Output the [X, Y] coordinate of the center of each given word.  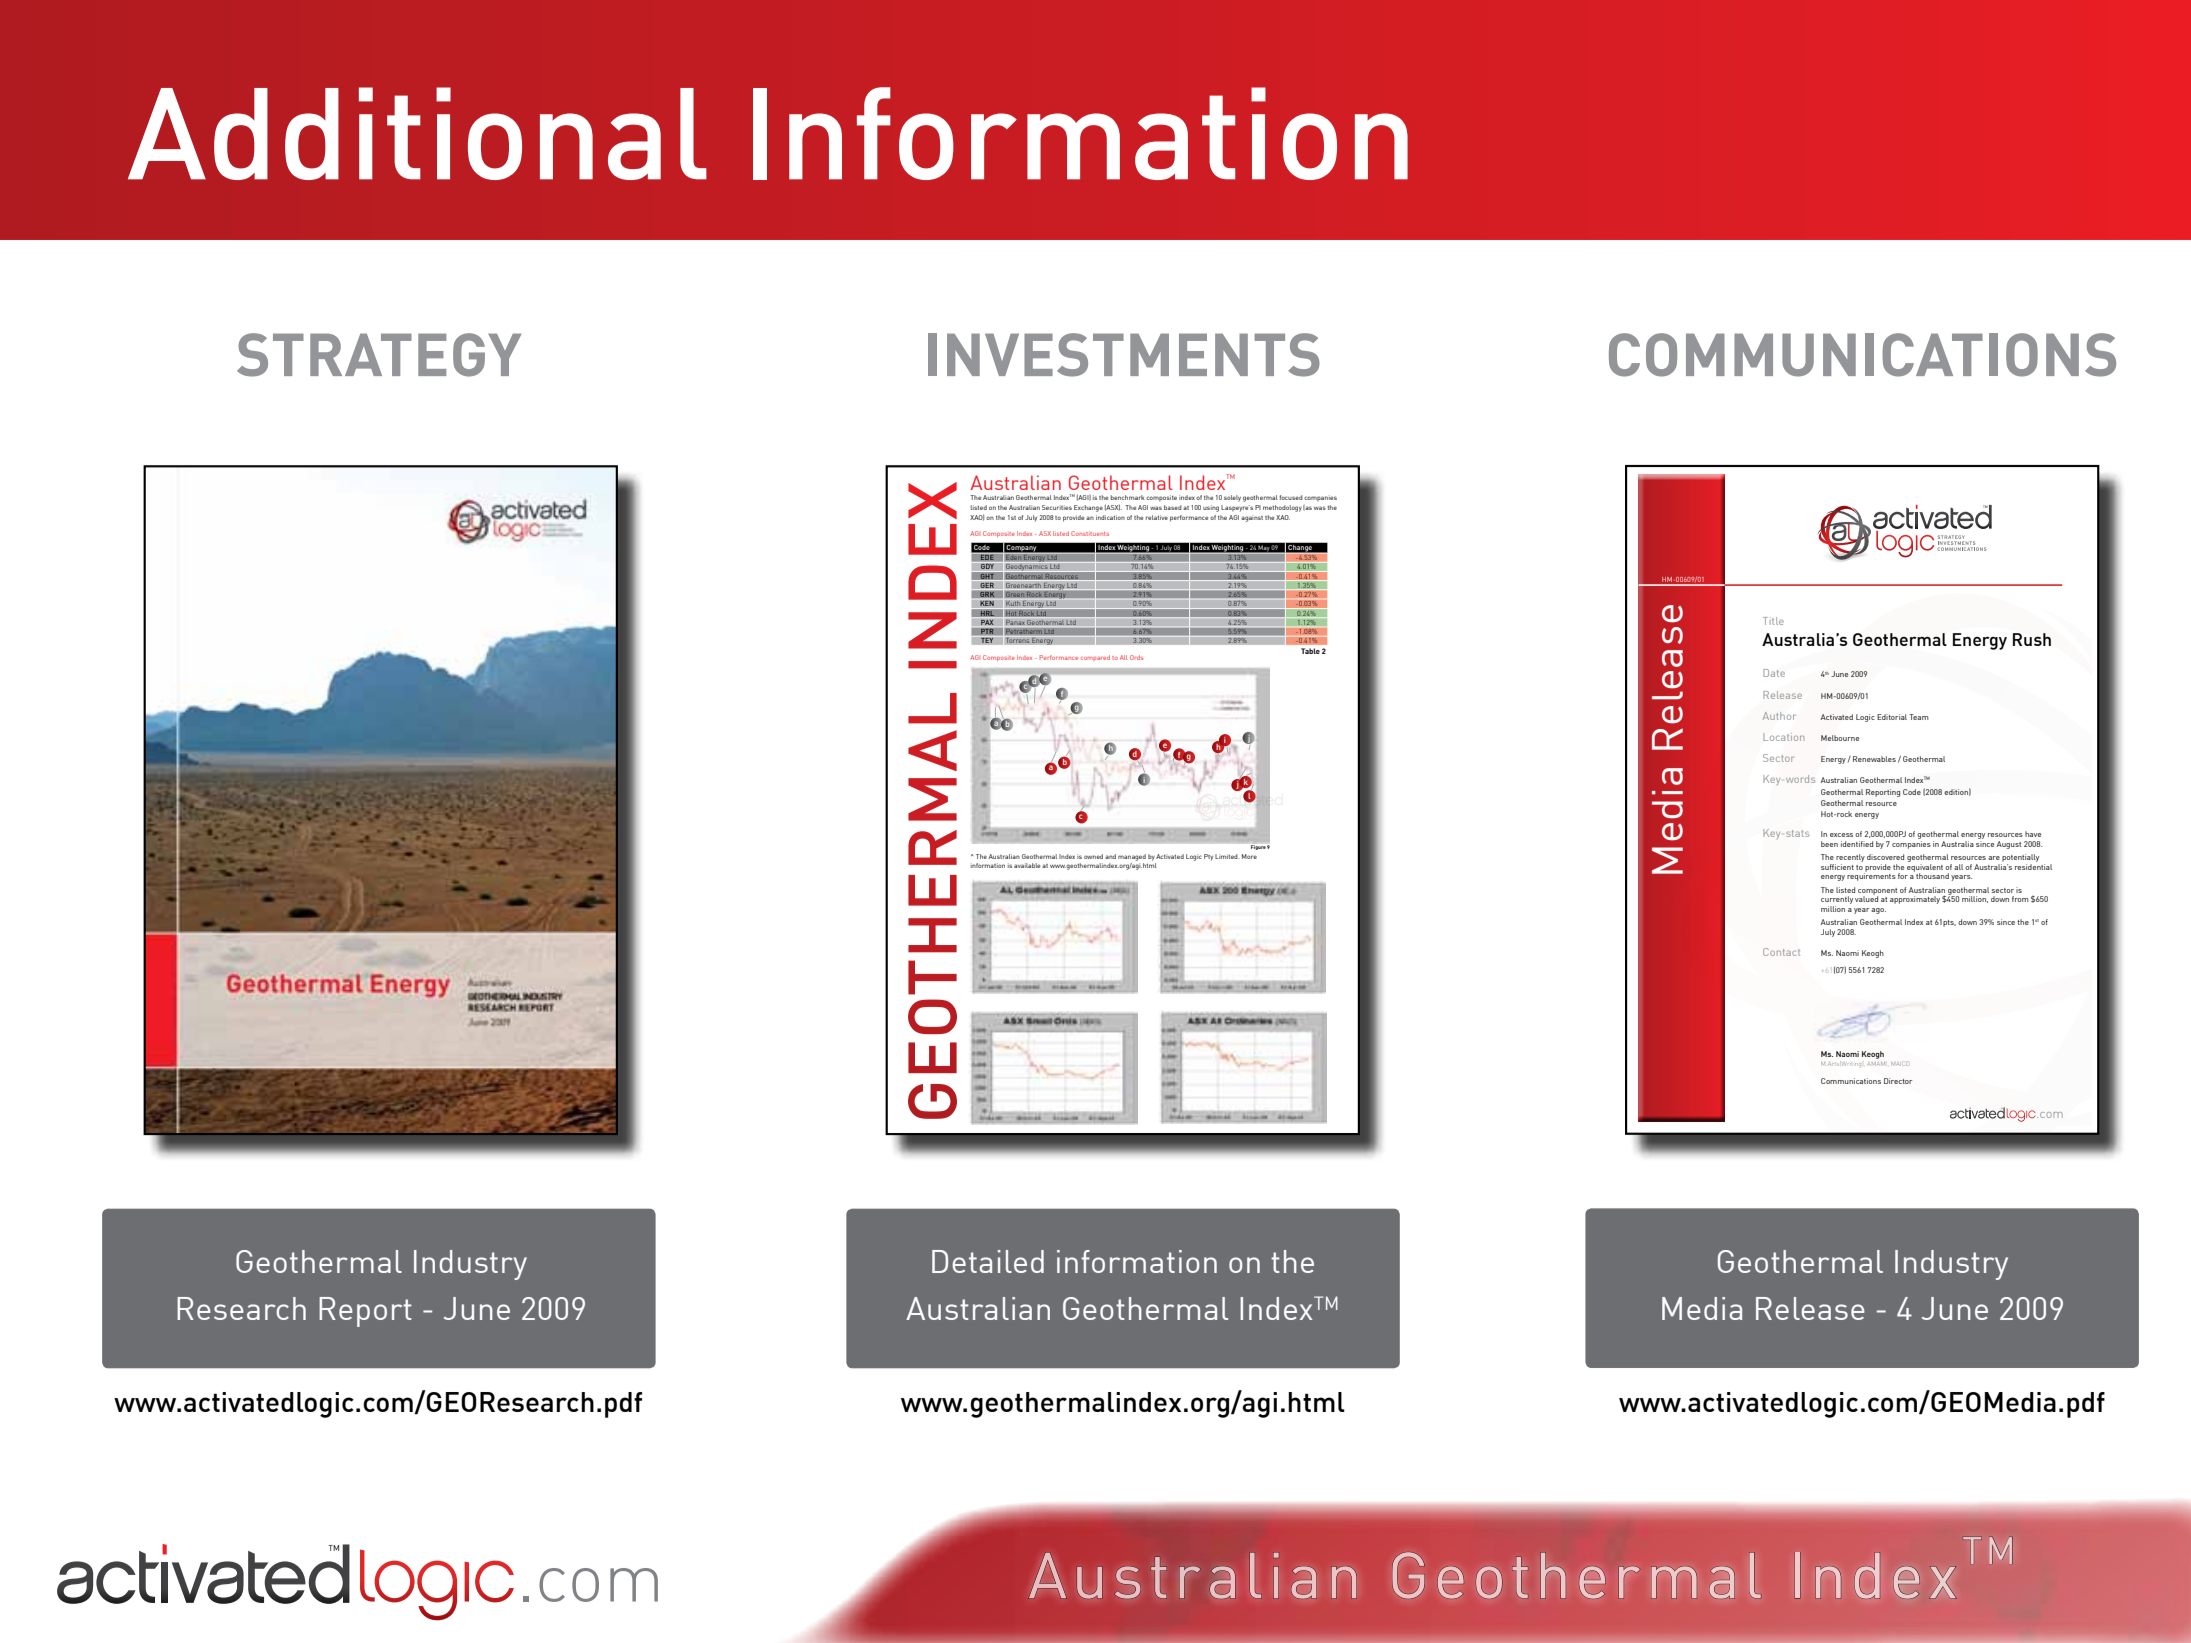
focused [1291, 497]
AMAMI [1876, 1063]
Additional [417, 133]
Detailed [988, 1261]
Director [1898, 1081]
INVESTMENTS [1124, 355]
